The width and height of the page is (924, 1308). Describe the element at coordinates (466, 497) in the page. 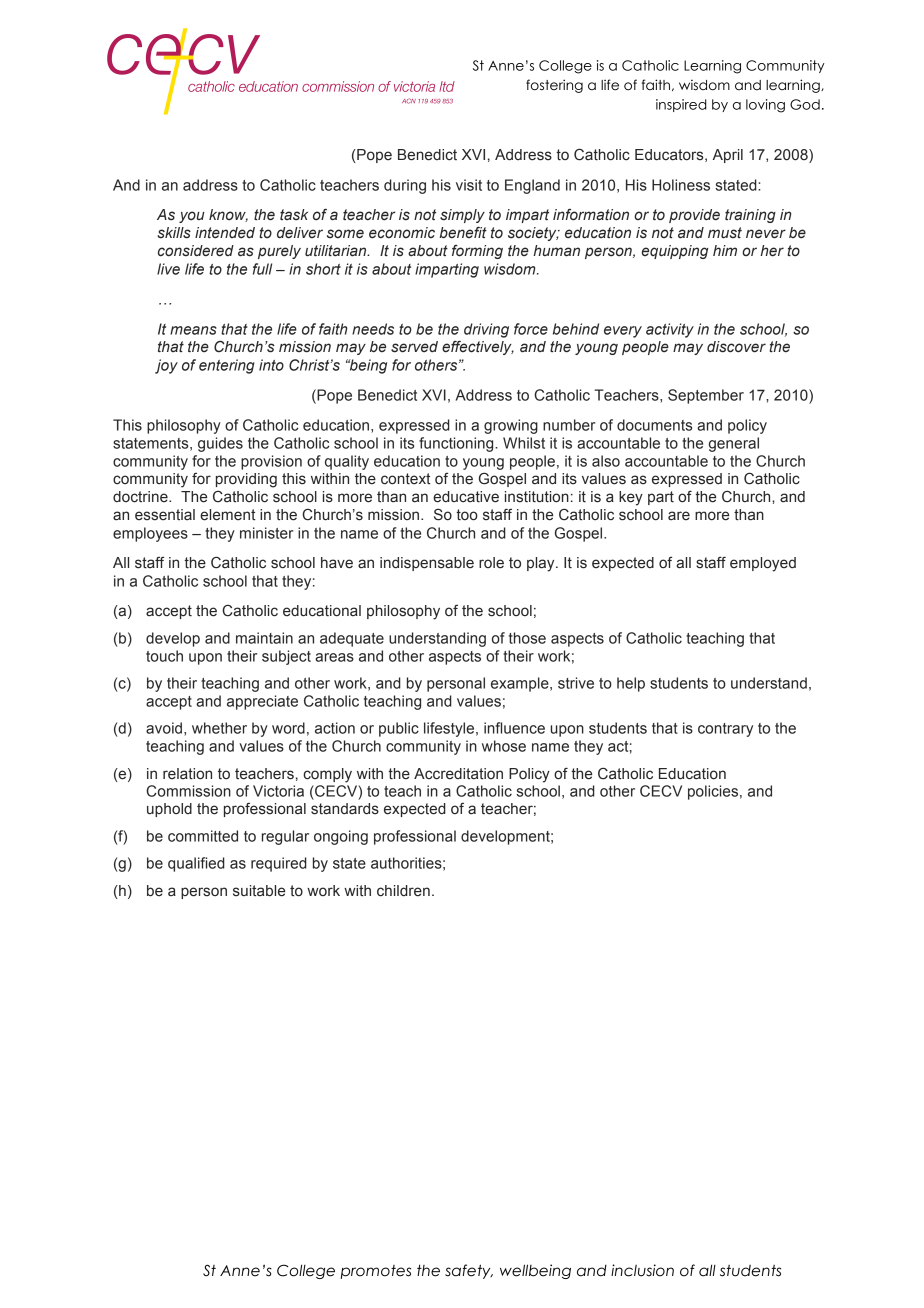

I see `educative` at that location.
